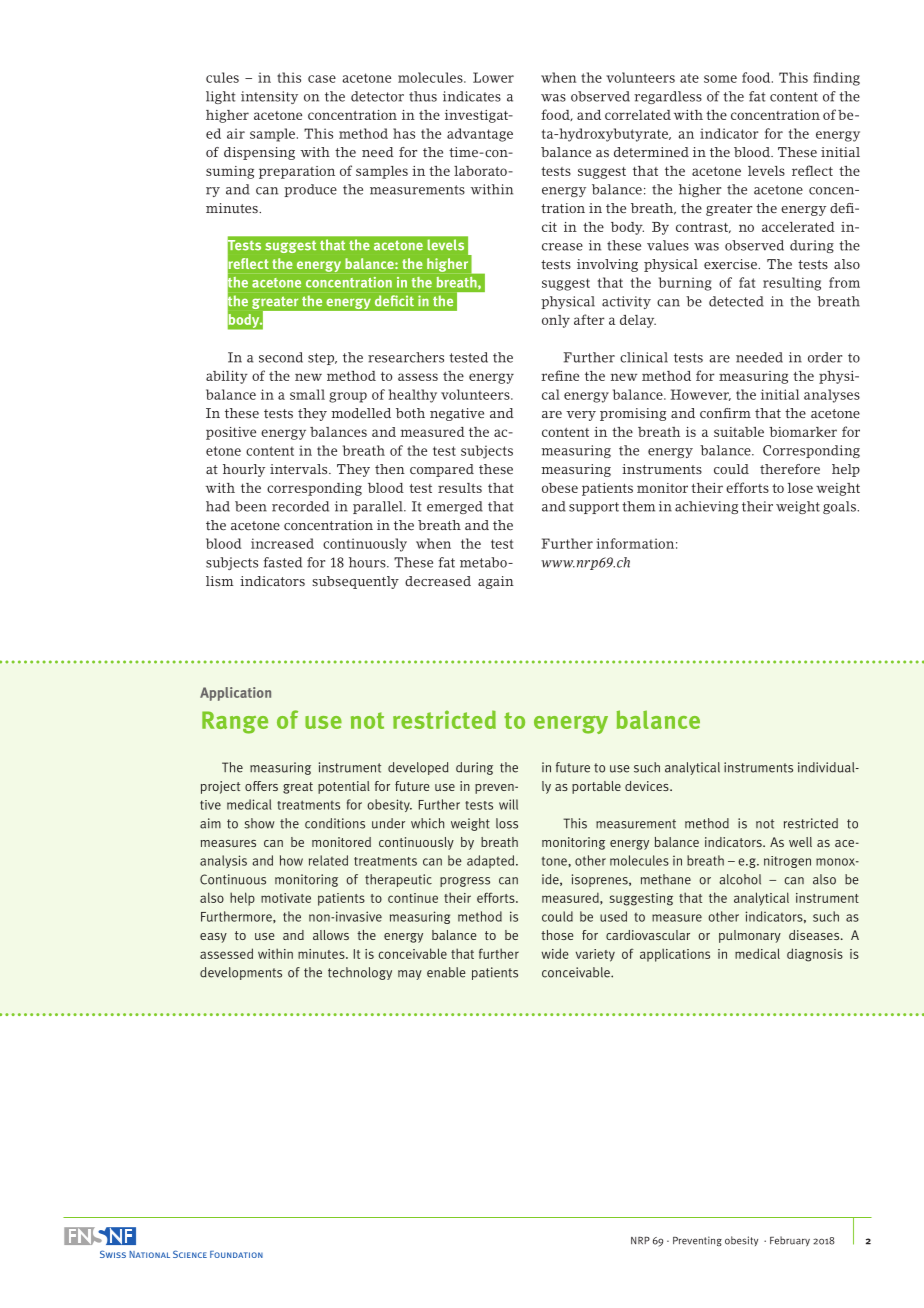 Image resolution: width=924 pixels, height=1308 pixels. I want to click on intervals, so click(300, 469).
